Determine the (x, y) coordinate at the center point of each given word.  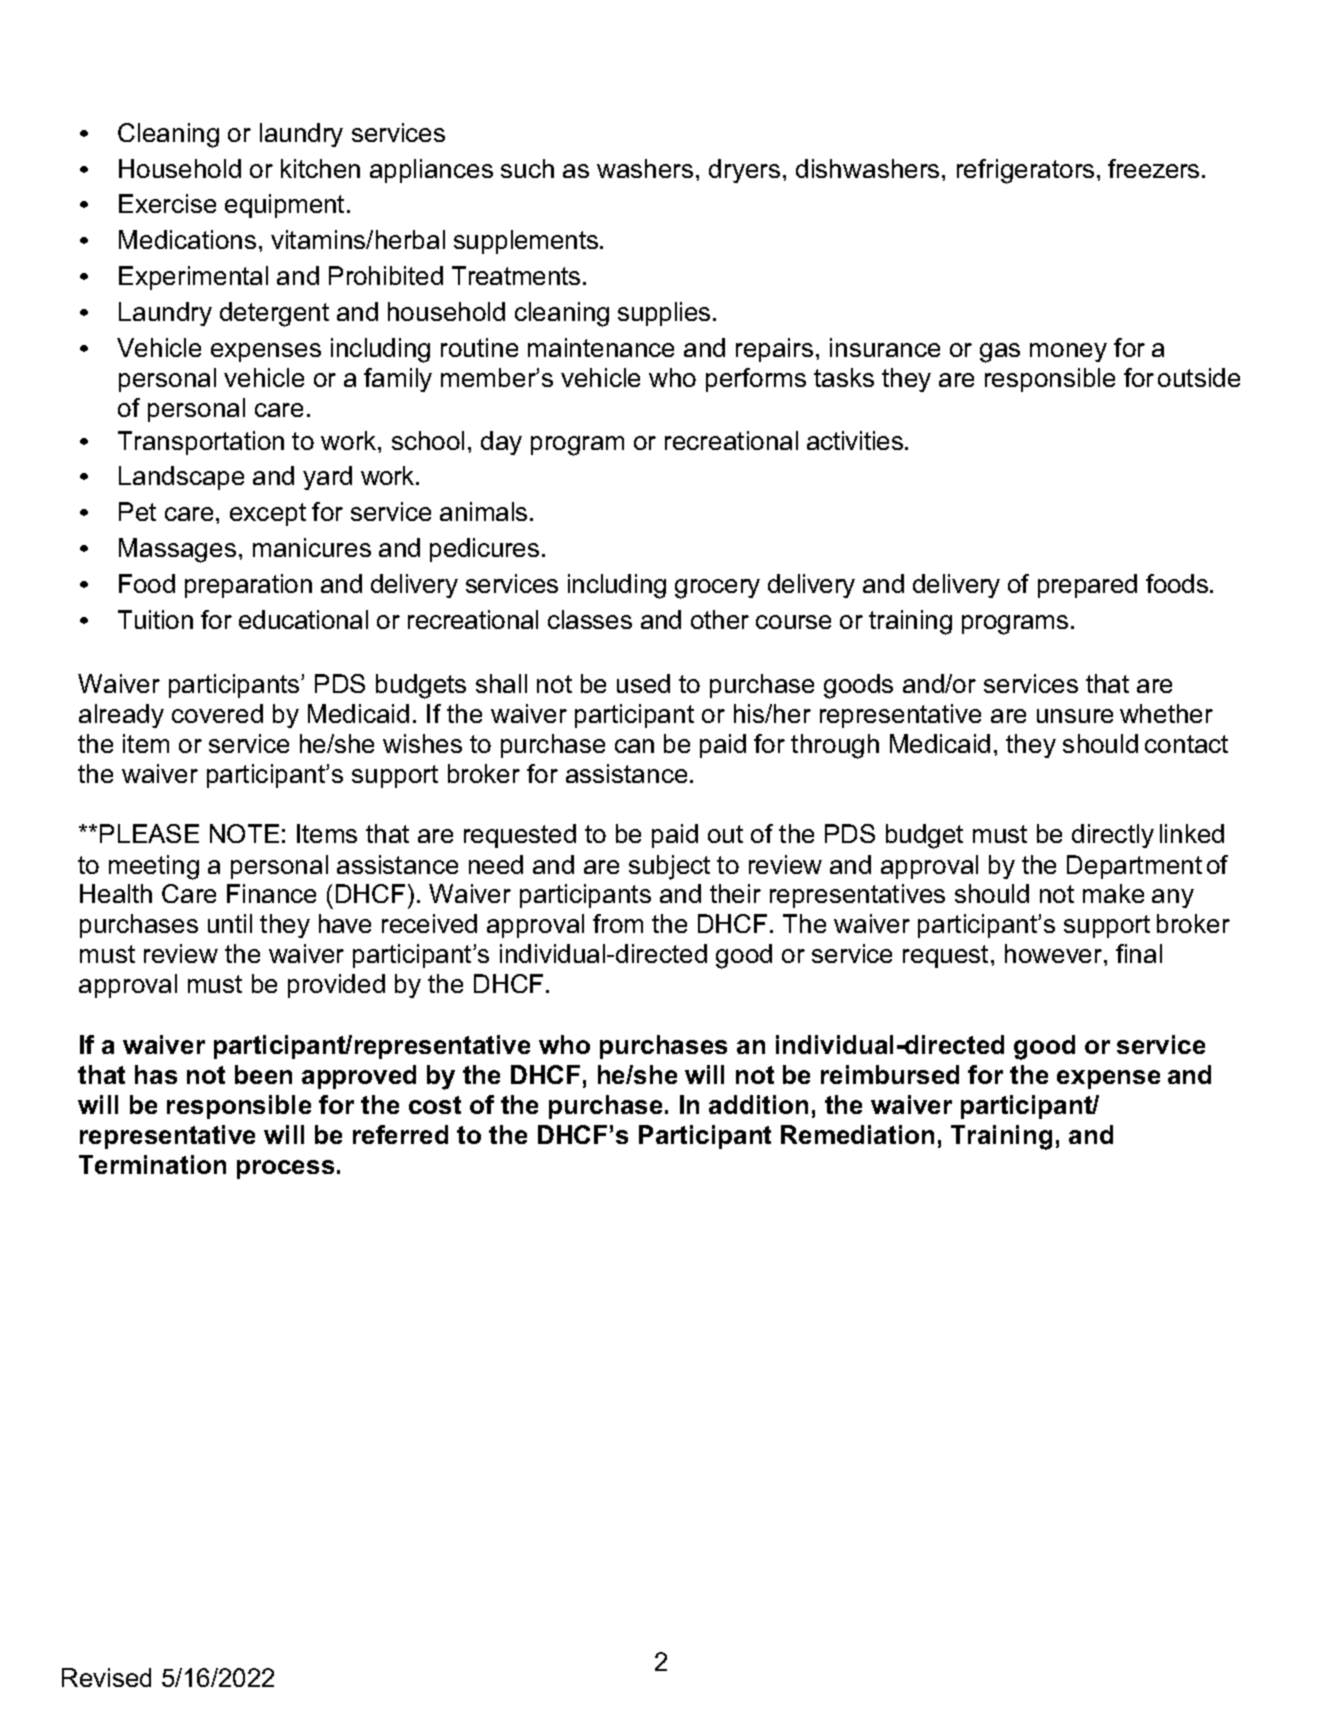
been (263, 1074)
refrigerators (1025, 171)
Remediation (857, 1134)
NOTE (244, 833)
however (1055, 953)
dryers (744, 171)
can (634, 746)
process (285, 1169)
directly (1113, 836)
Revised (106, 1677)
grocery (717, 589)
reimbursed (890, 1074)
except (268, 514)
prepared (1087, 586)
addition (758, 1104)
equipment (286, 206)
